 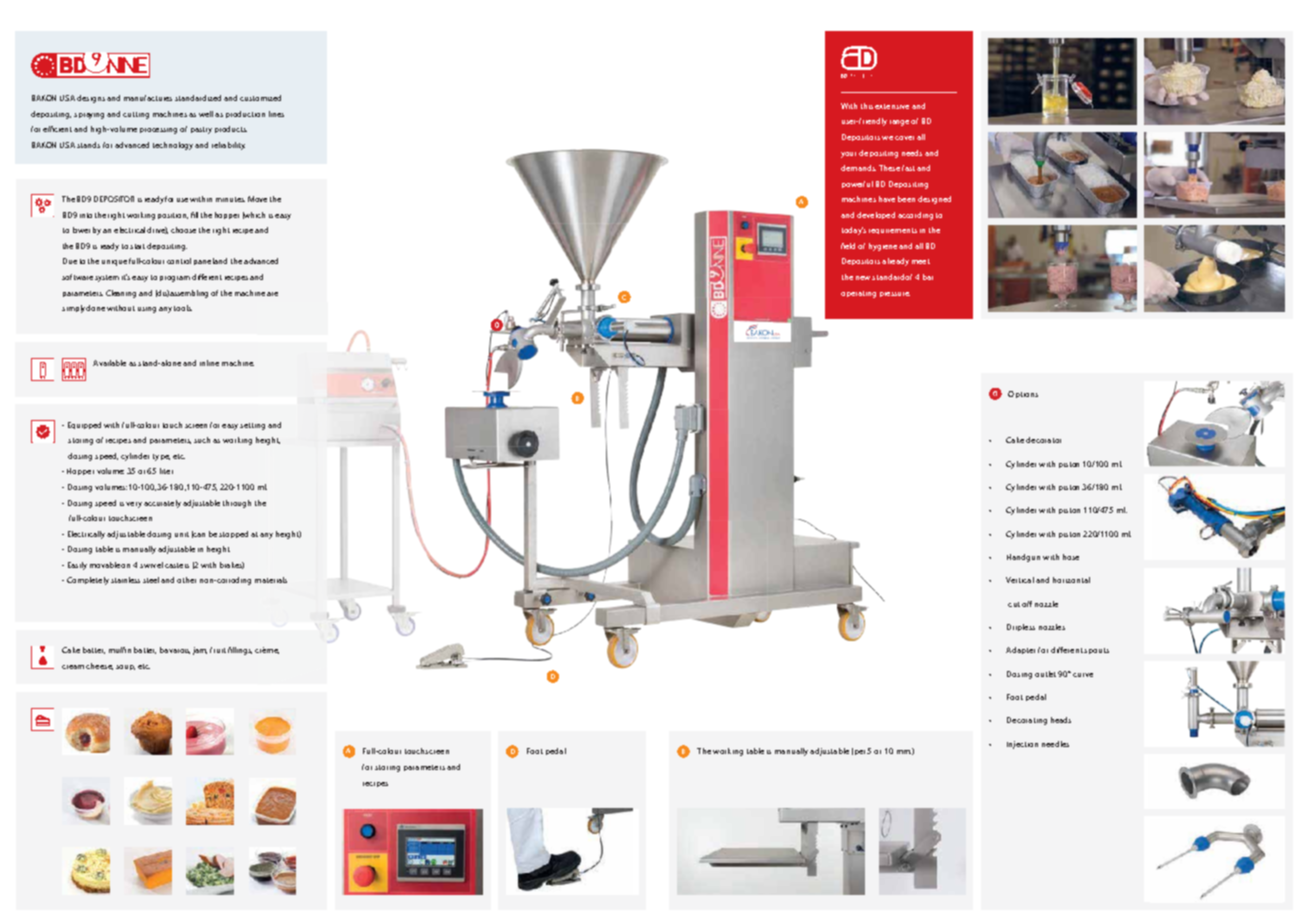 What do you see at coordinates (183, 230) in the screenshot?
I see `choose` at bounding box center [183, 230].
